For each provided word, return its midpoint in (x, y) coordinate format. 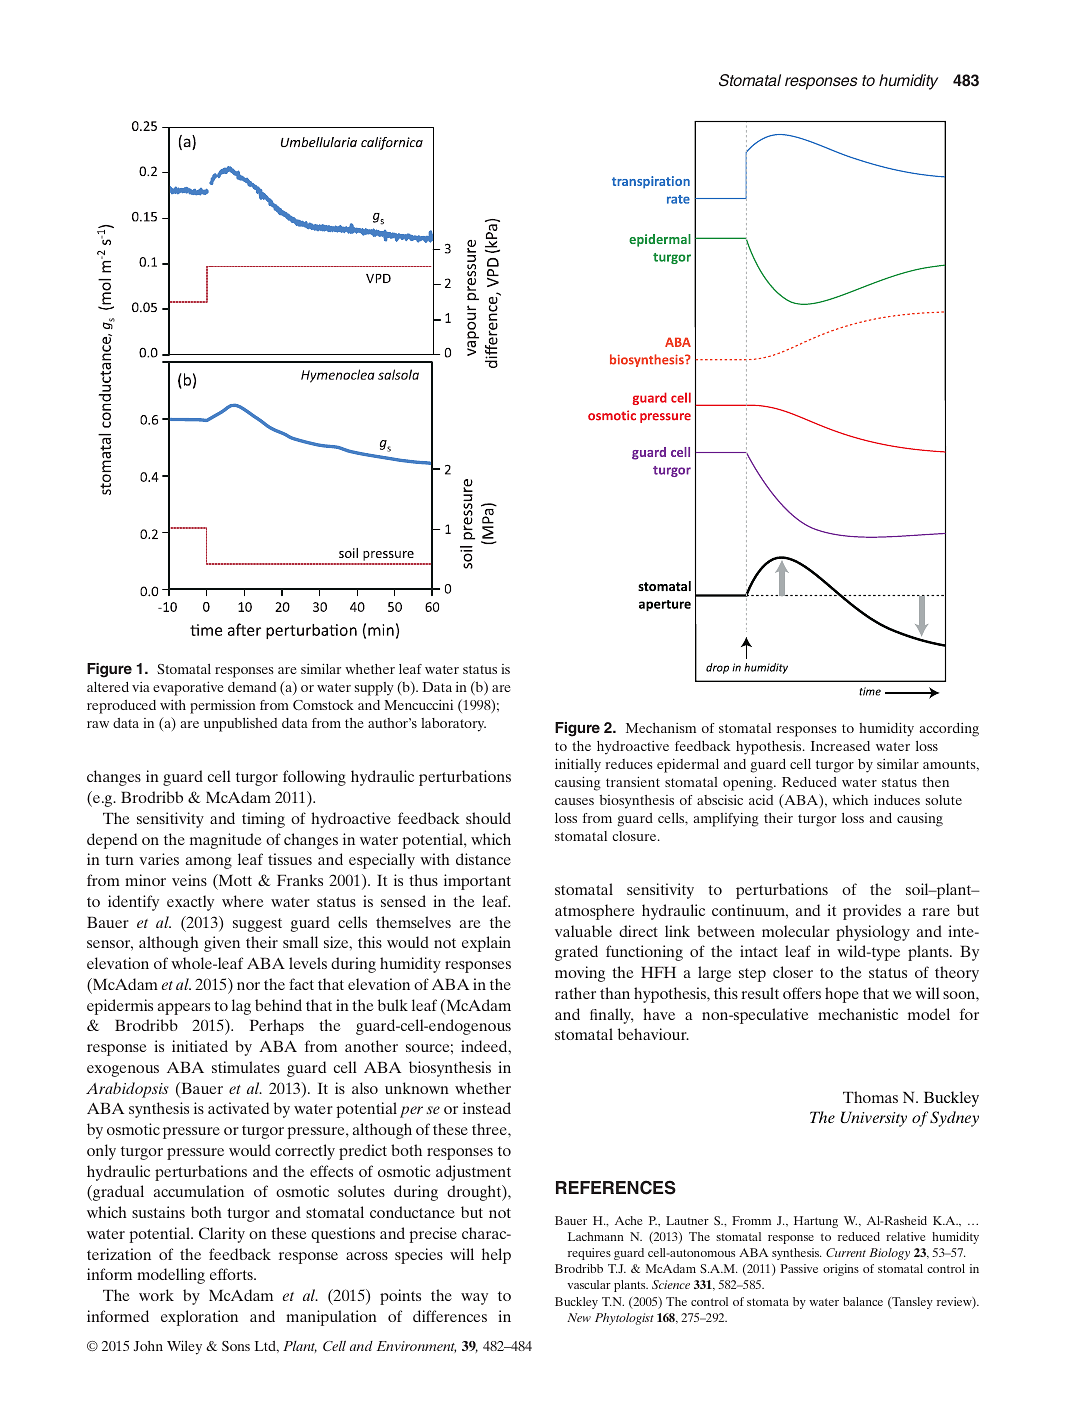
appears (184, 1009)
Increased (840, 746)
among (209, 863)
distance (483, 859)
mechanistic (858, 1014)
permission (223, 707)
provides (872, 912)
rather (575, 993)
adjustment (473, 1173)
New (579, 1317)
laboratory (453, 725)
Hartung (816, 1222)
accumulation (199, 1191)
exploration (199, 1318)
